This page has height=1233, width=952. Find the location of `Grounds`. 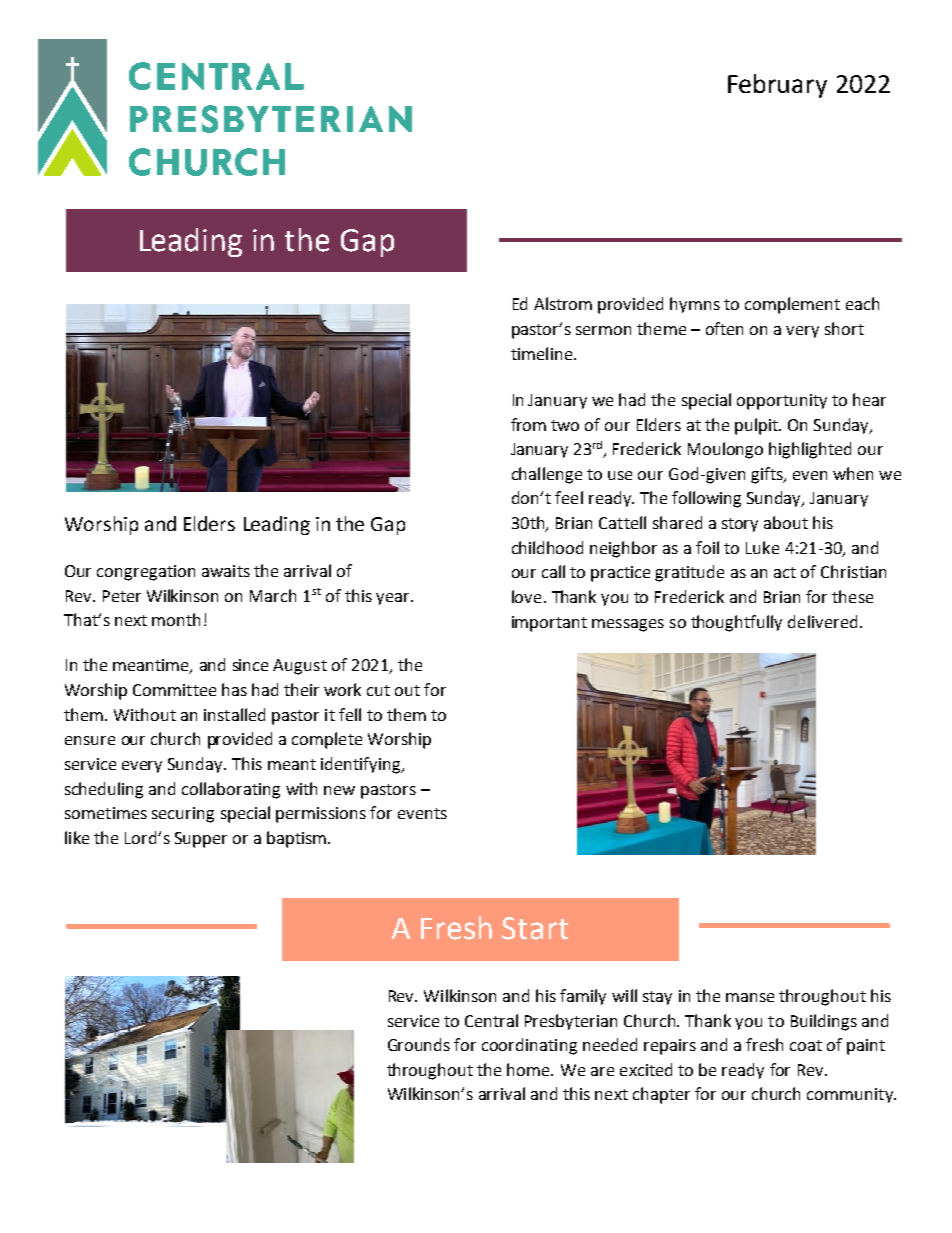

Grounds is located at coordinates (419, 1044).
